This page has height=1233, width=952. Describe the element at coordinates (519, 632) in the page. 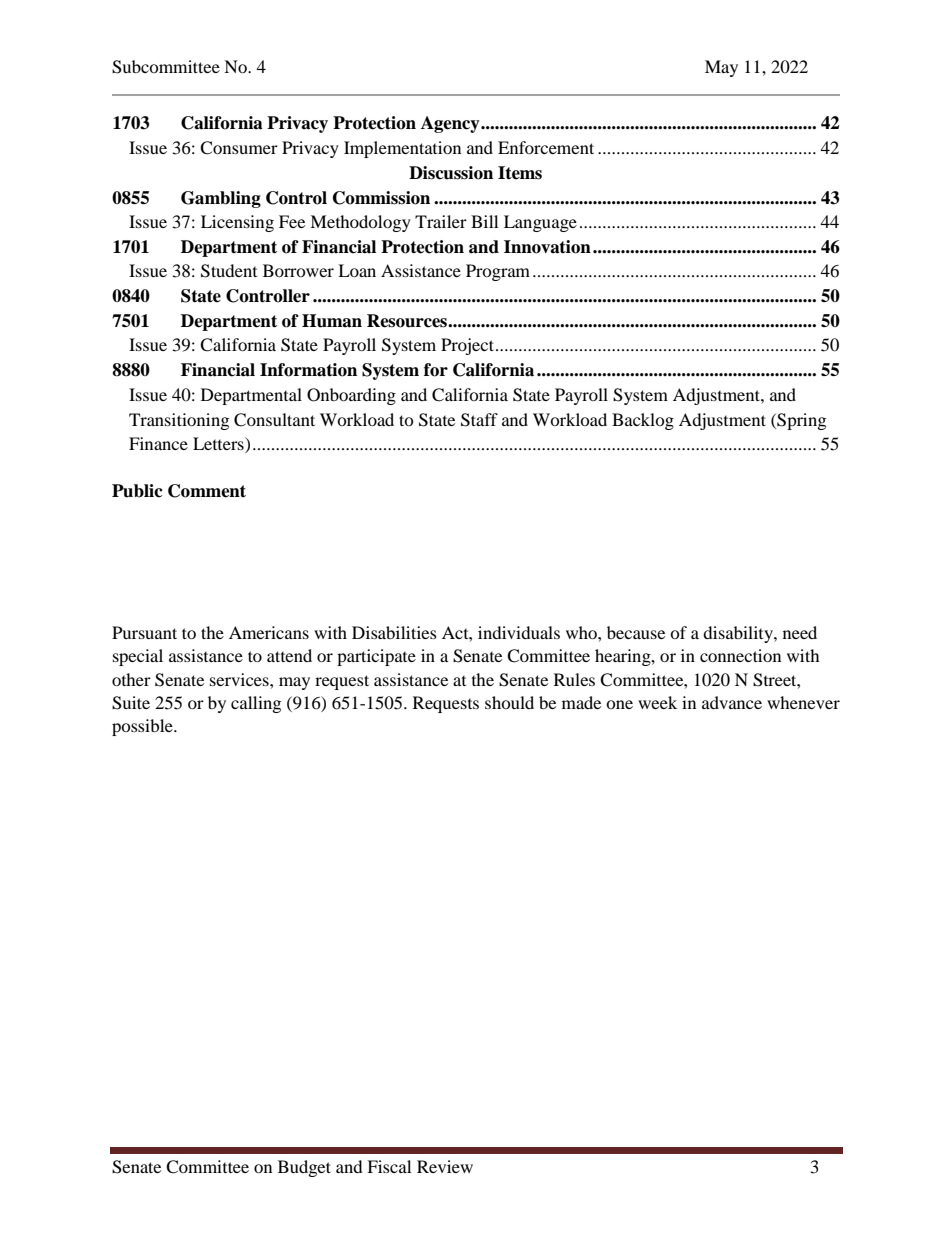

I see `individuals` at that location.
